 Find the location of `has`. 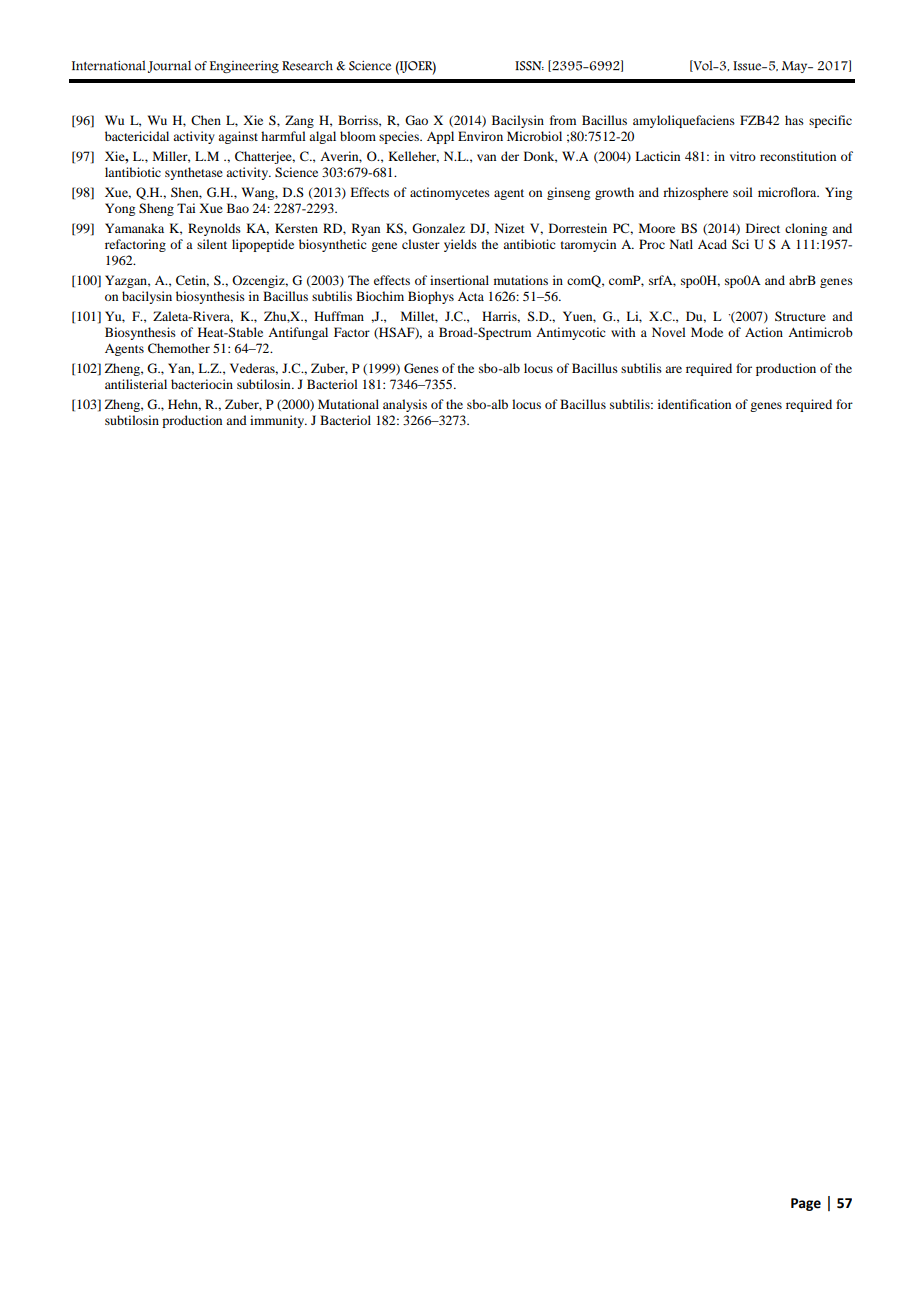

has is located at coordinates (794, 120).
